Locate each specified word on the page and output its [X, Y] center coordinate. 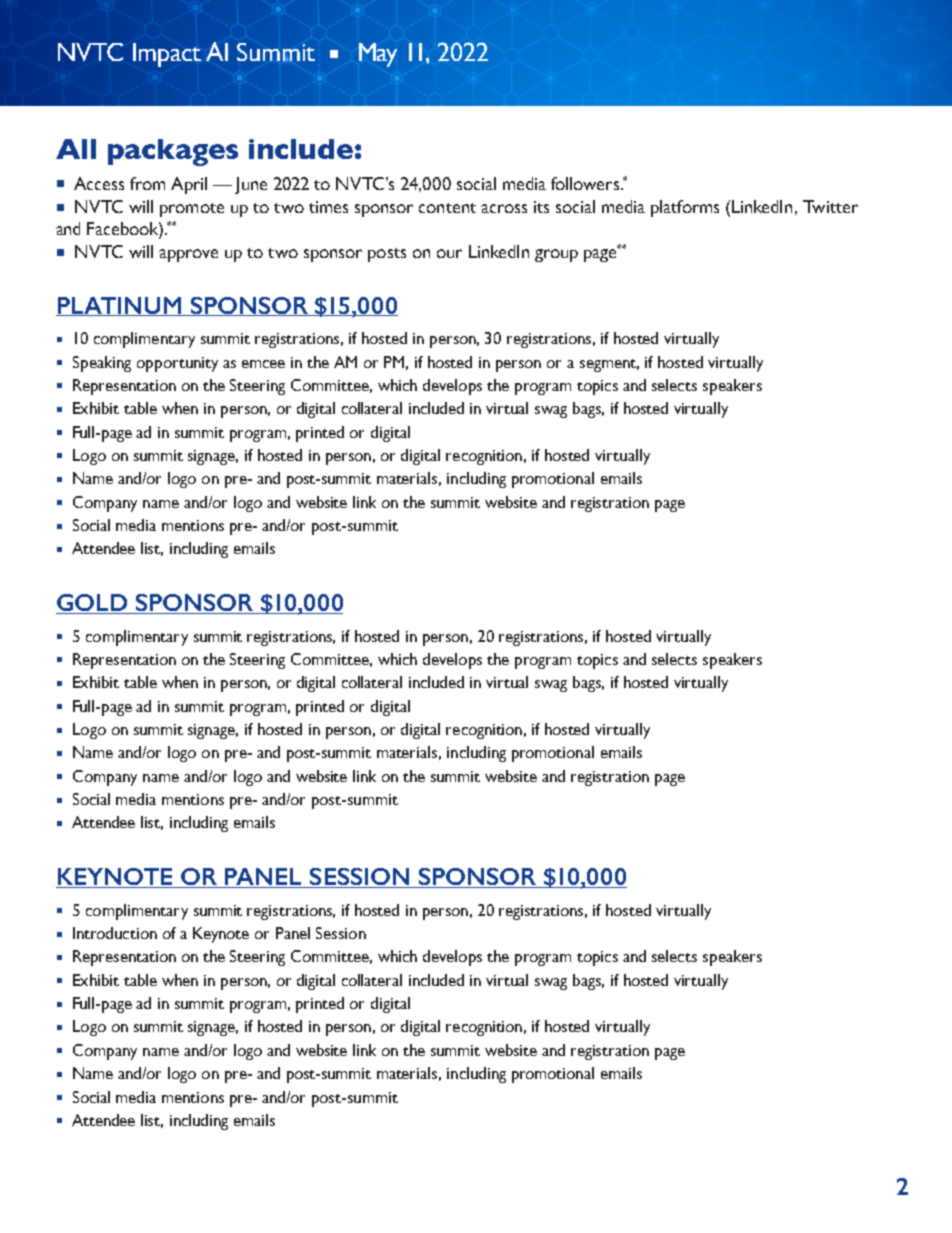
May [378, 55]
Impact [167, 55]
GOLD [93, 604]
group [556, 255]
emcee [263, 364]
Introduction [115, 933]
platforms [685, 208]
